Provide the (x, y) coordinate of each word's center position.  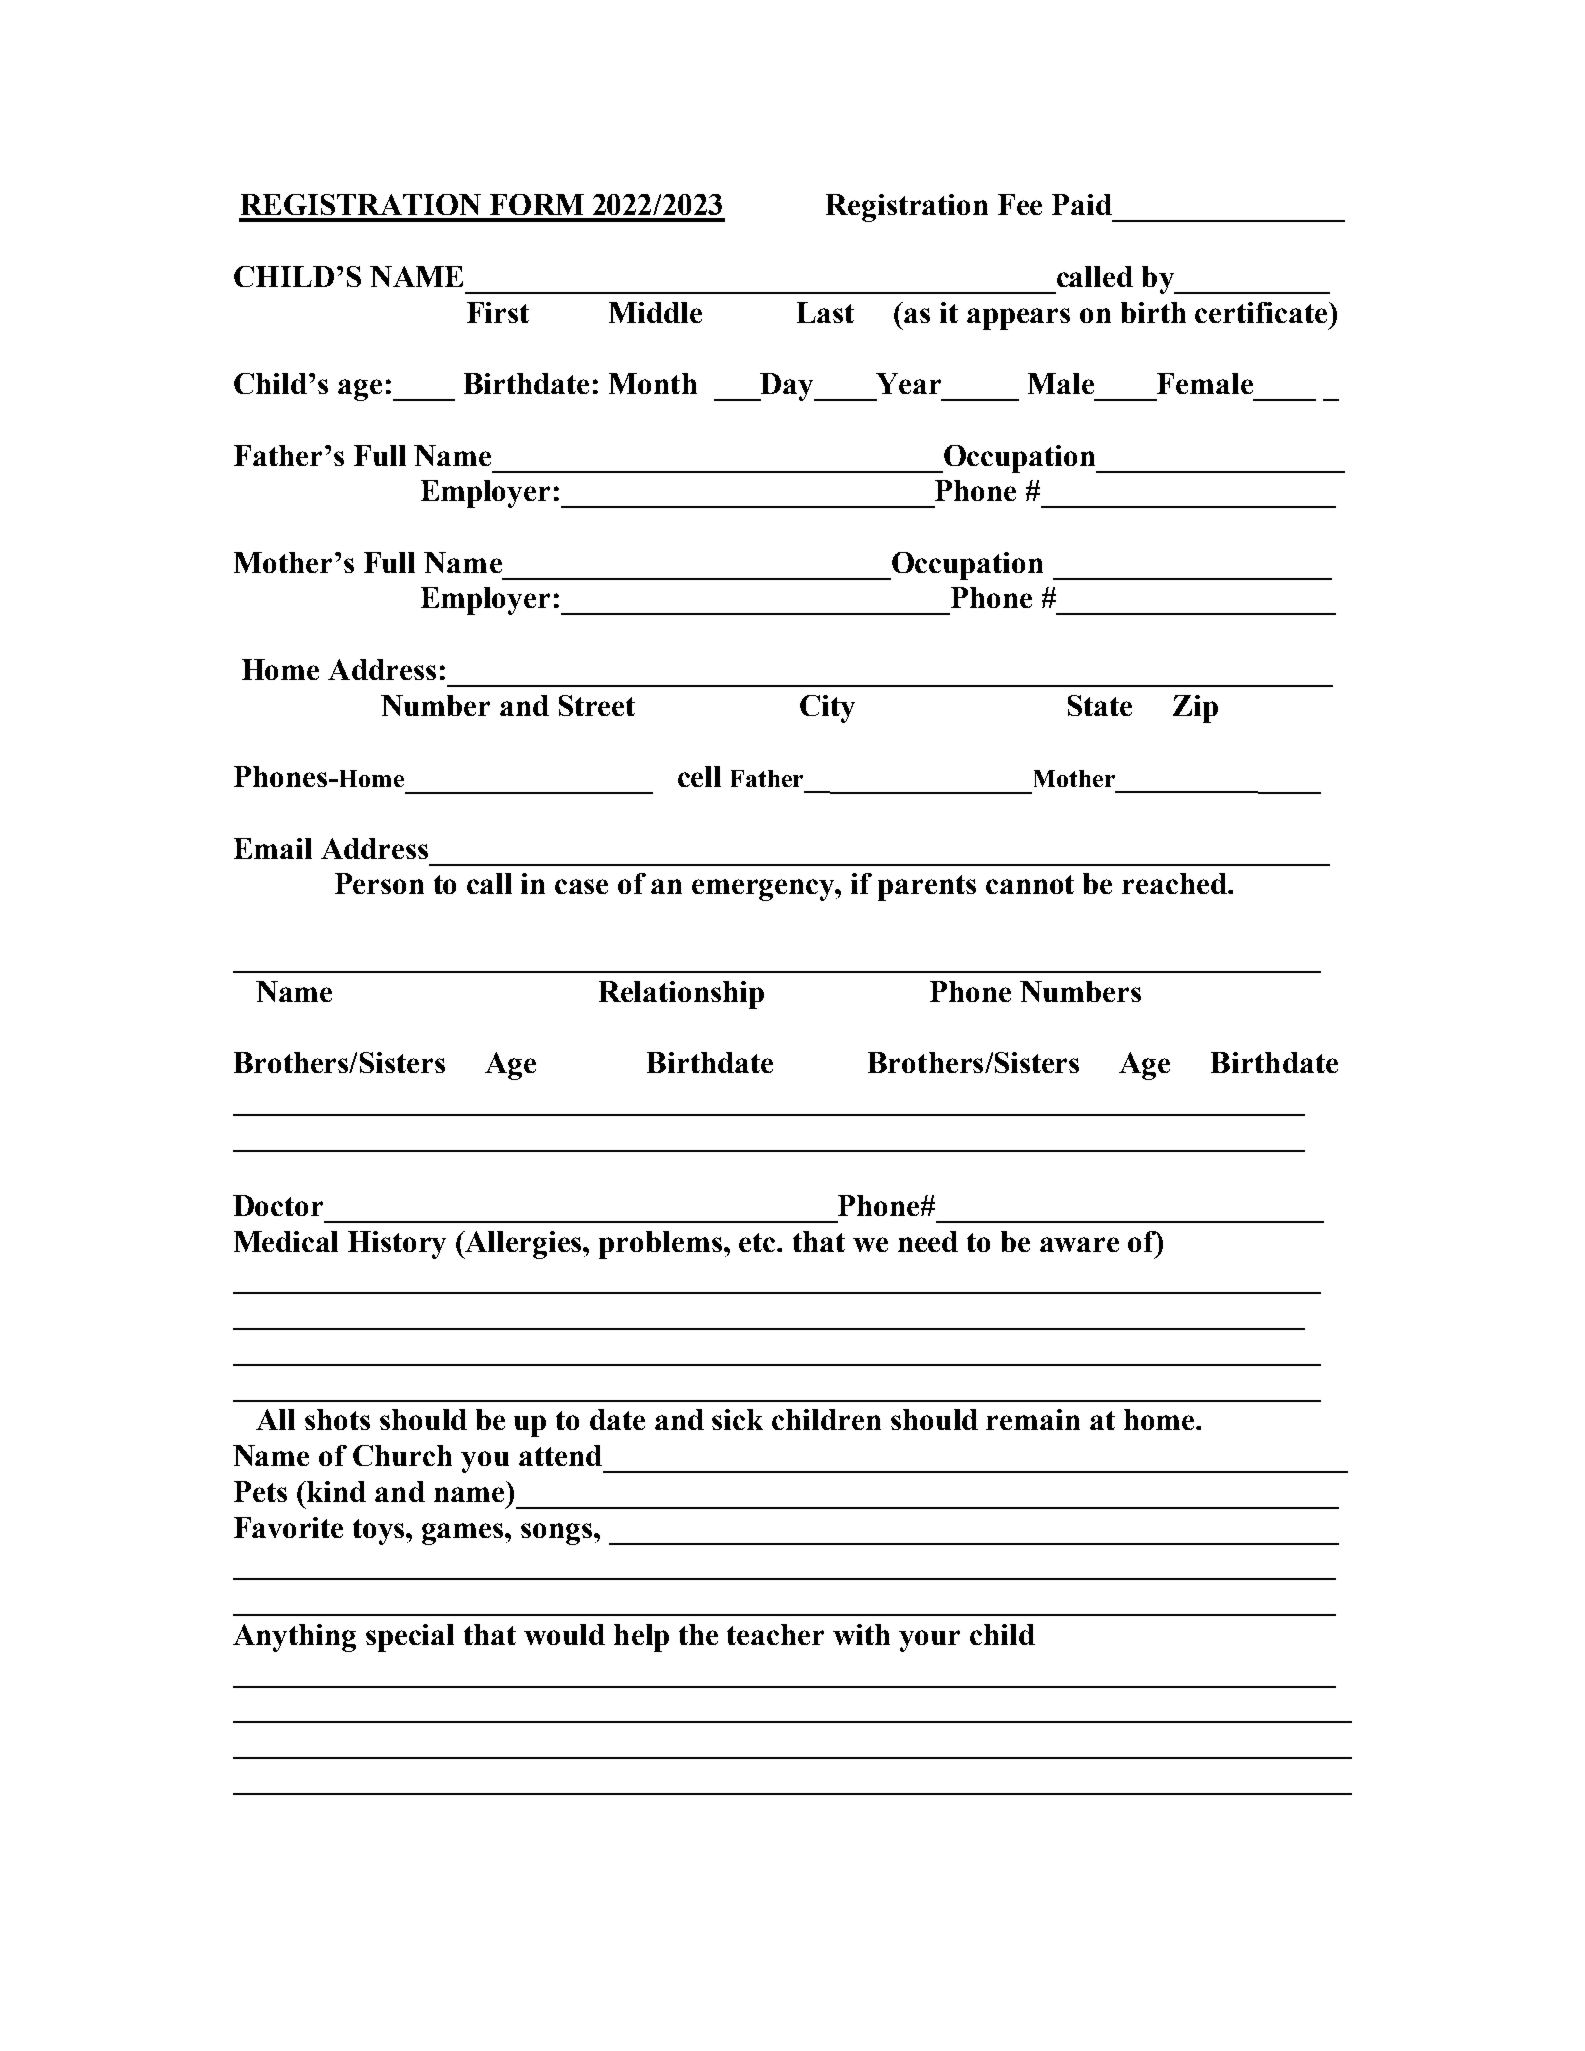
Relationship (681, 995)
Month (653, 383)
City (827, 709)
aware (1079, 1244)
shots (337, 1419)
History (397, 1245)
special (410, 1638)
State (1100, 705)
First (498, 312)
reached (1175, 883)
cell (699, 776)
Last (825, 312)
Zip (1195, 709)
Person (379, 883)
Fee (1020, 204)
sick (737, 1419)
